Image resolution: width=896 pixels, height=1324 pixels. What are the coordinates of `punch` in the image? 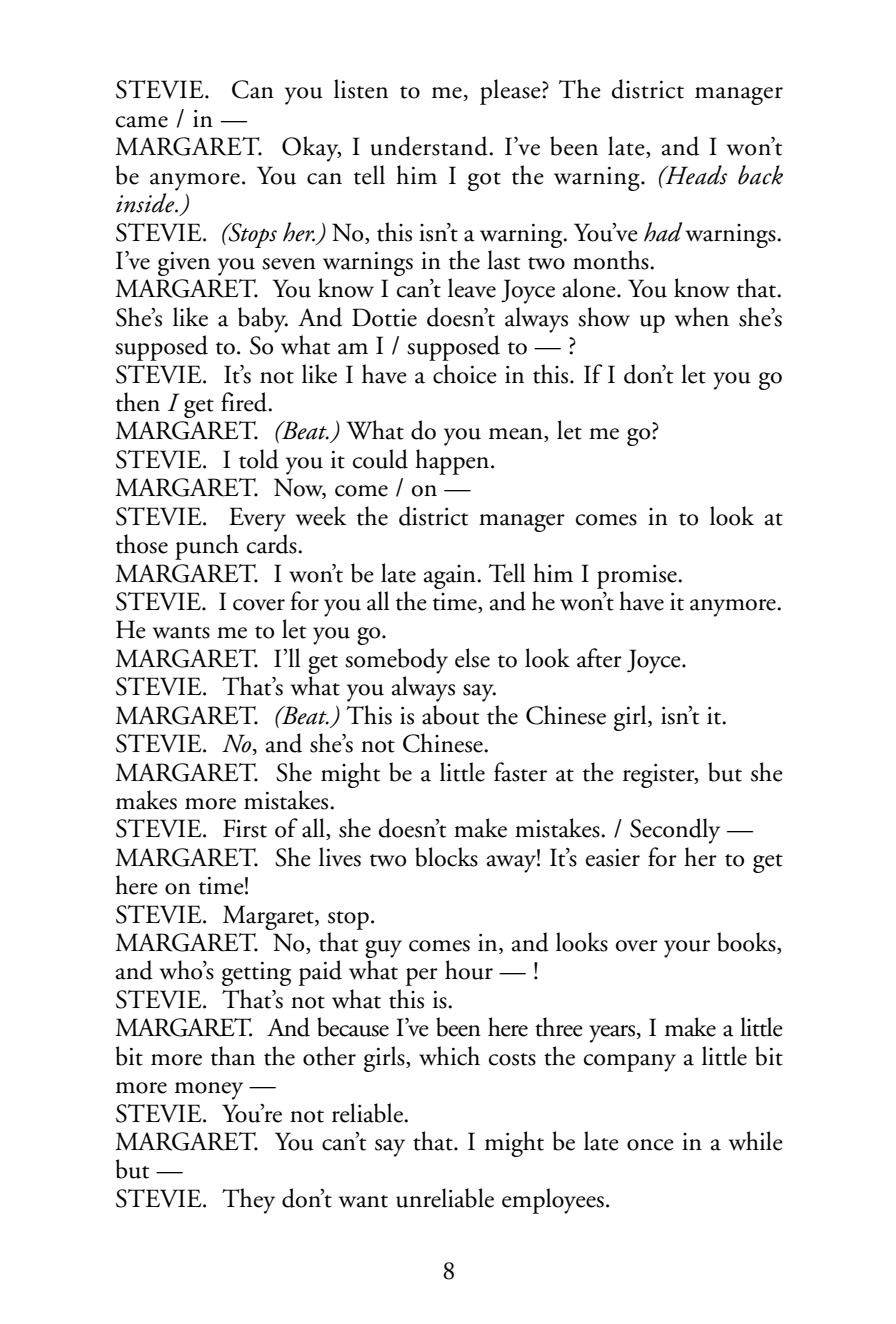 It's located at (207, 547).
